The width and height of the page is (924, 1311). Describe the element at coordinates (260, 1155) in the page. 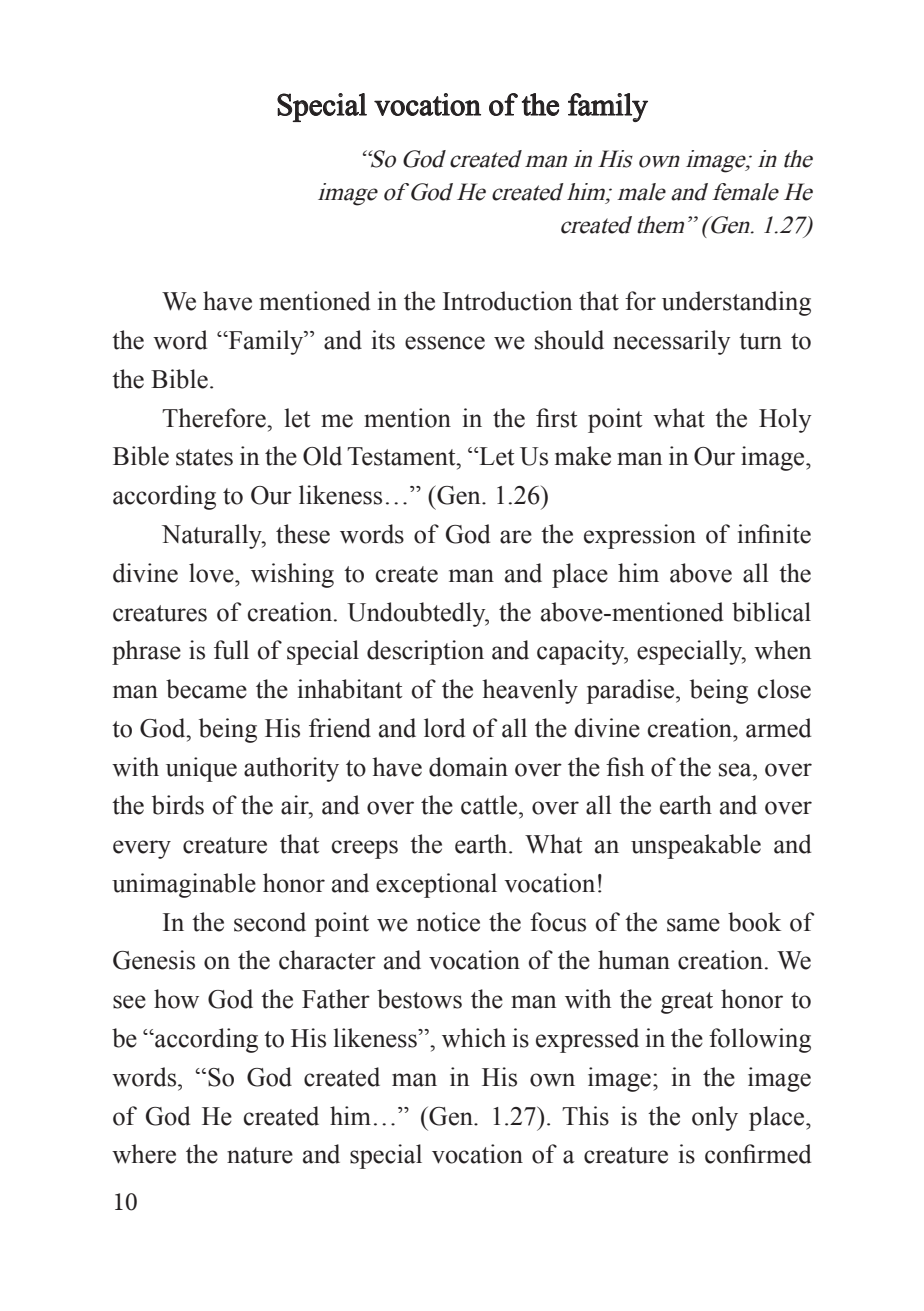

I see `nature` at that location.
